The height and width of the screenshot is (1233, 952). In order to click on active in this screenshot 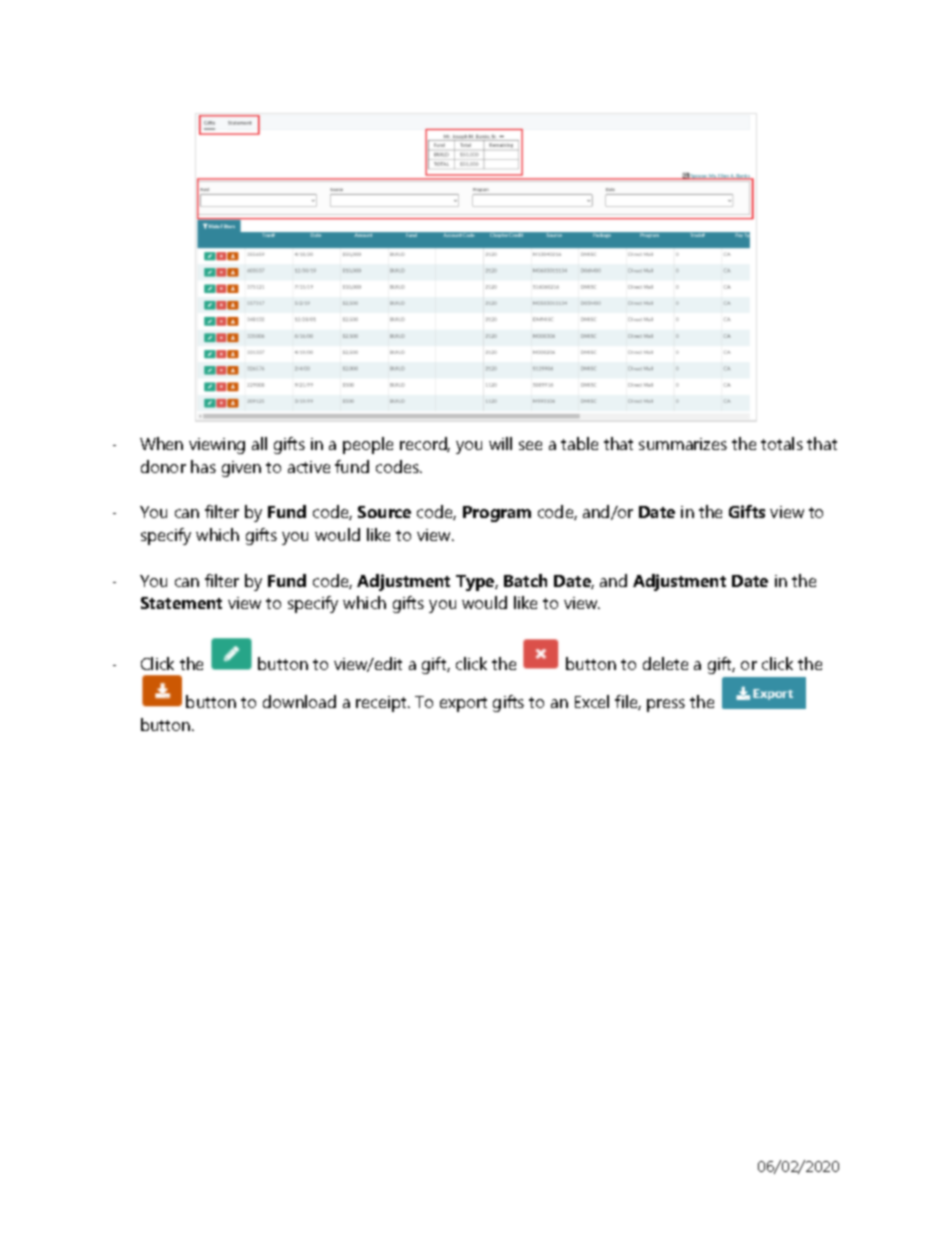, I will do `click(309, 467)`.
